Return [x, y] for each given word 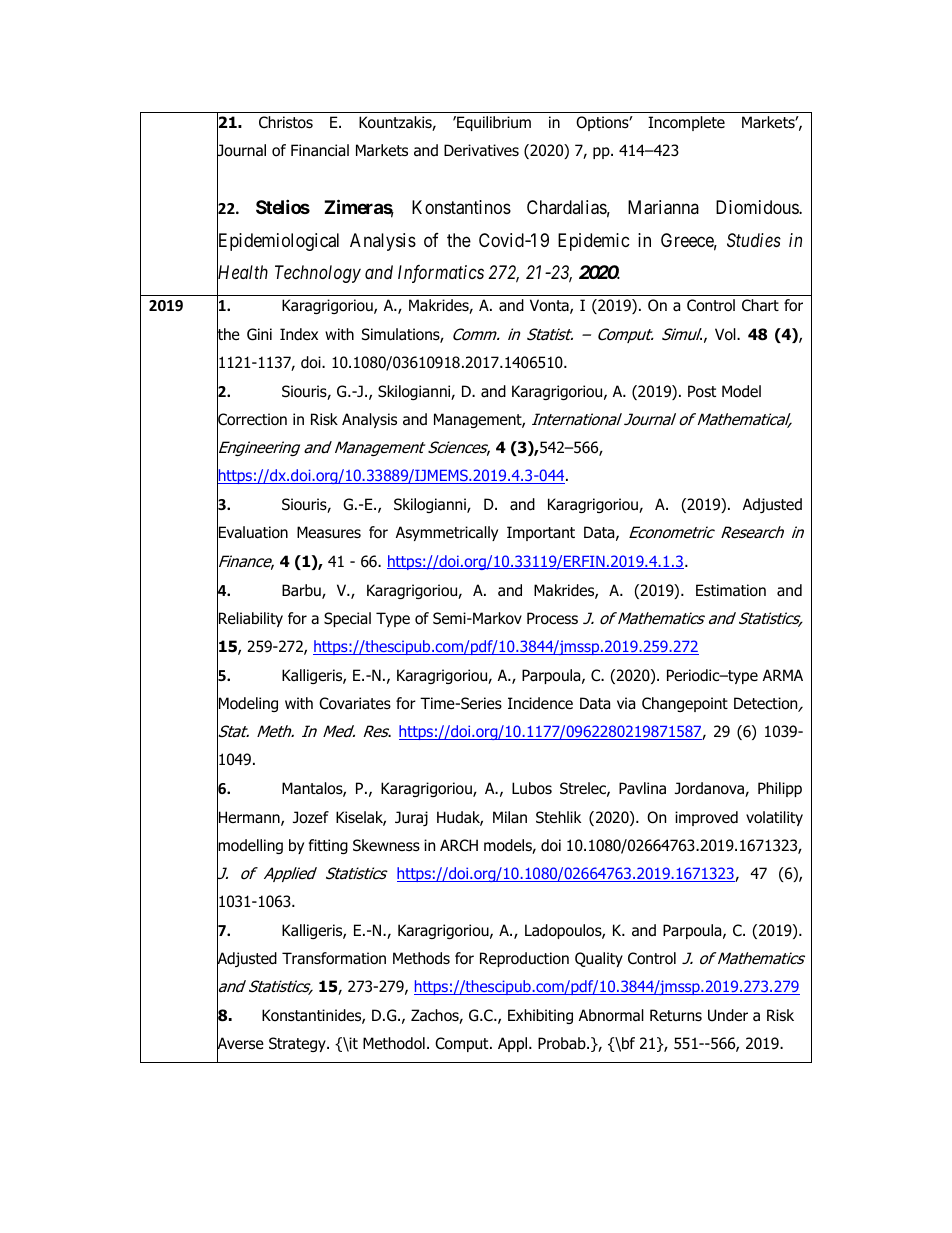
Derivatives [481, 150]
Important [541, 533]
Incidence [540, 703]
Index [299, 334]
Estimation [731, 590]
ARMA [783, 675]
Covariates [355, 703]
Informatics [441, 274]
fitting [328, 846]
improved [706, 818]
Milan [510, 817]
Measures [329, 532]
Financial [320, 150]
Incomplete [686, 123]
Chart [760, 305]
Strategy [298, 1044]
